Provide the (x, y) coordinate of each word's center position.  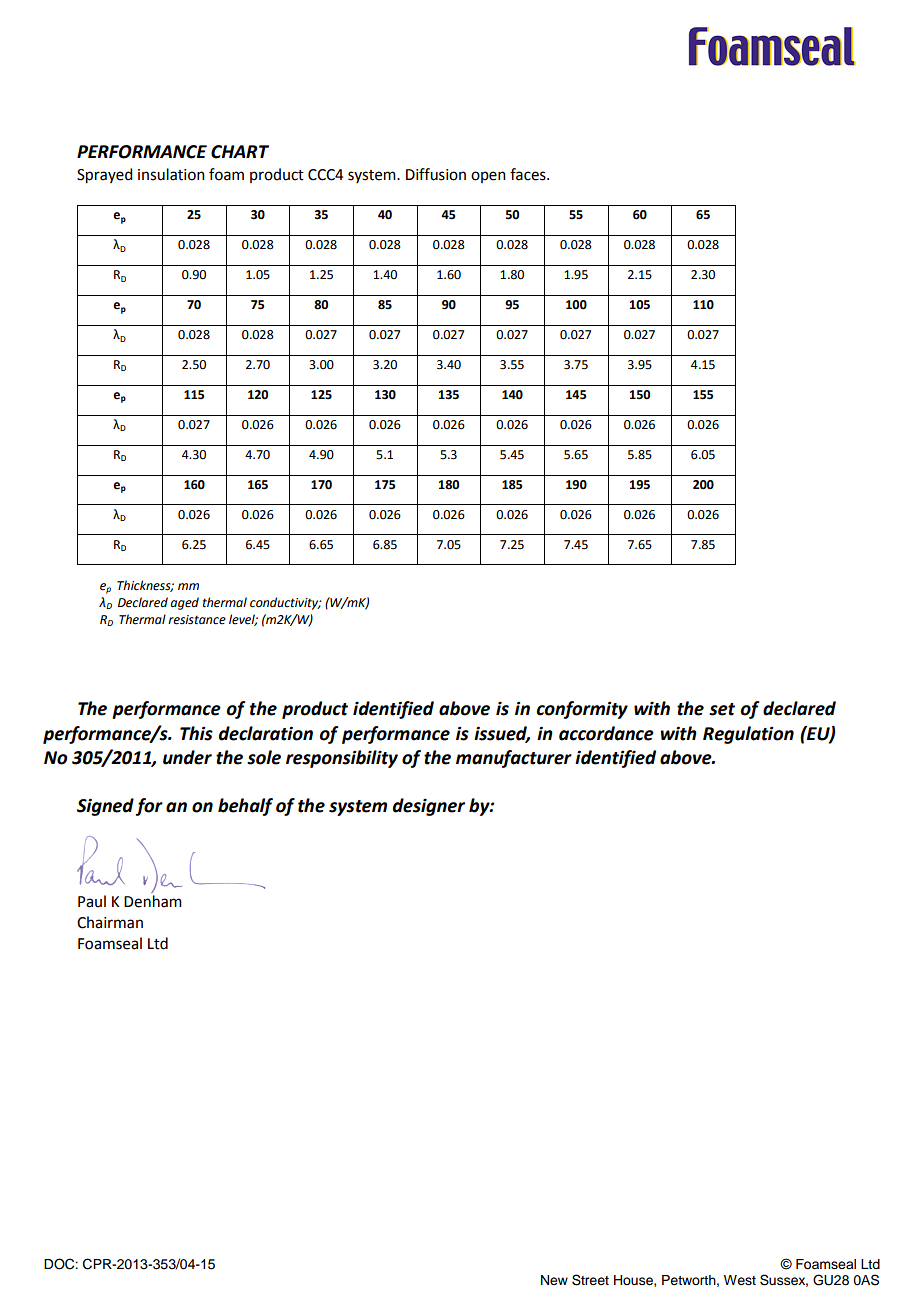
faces (529, 174)
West (740, 1280)
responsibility (342, 759)
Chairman (110, 922)
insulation (171, 174)
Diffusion (436, 174)
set (722, 709)
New (554, 1280)
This (196, 733)
